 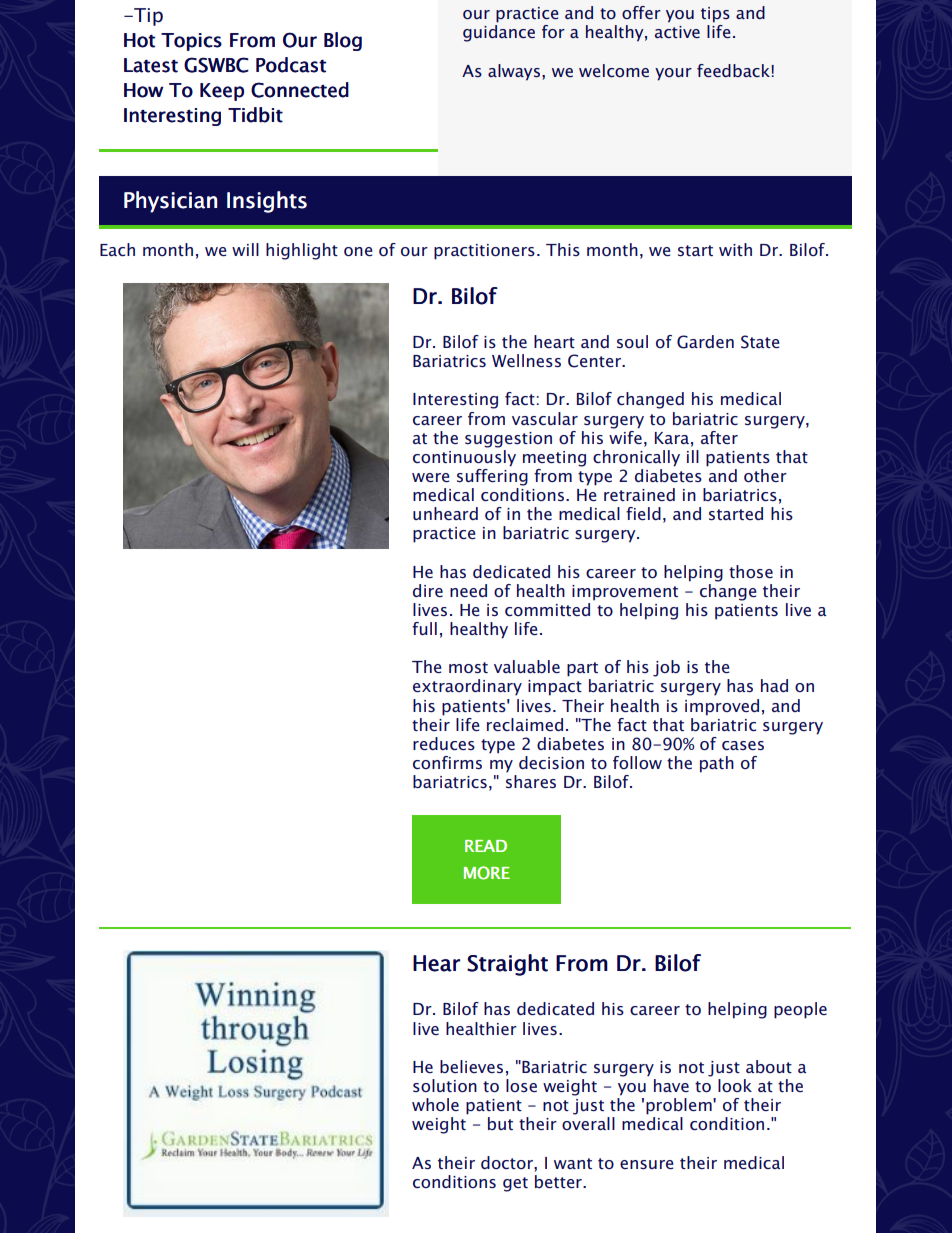 I want to click on path, so click(x=717, y=764).
